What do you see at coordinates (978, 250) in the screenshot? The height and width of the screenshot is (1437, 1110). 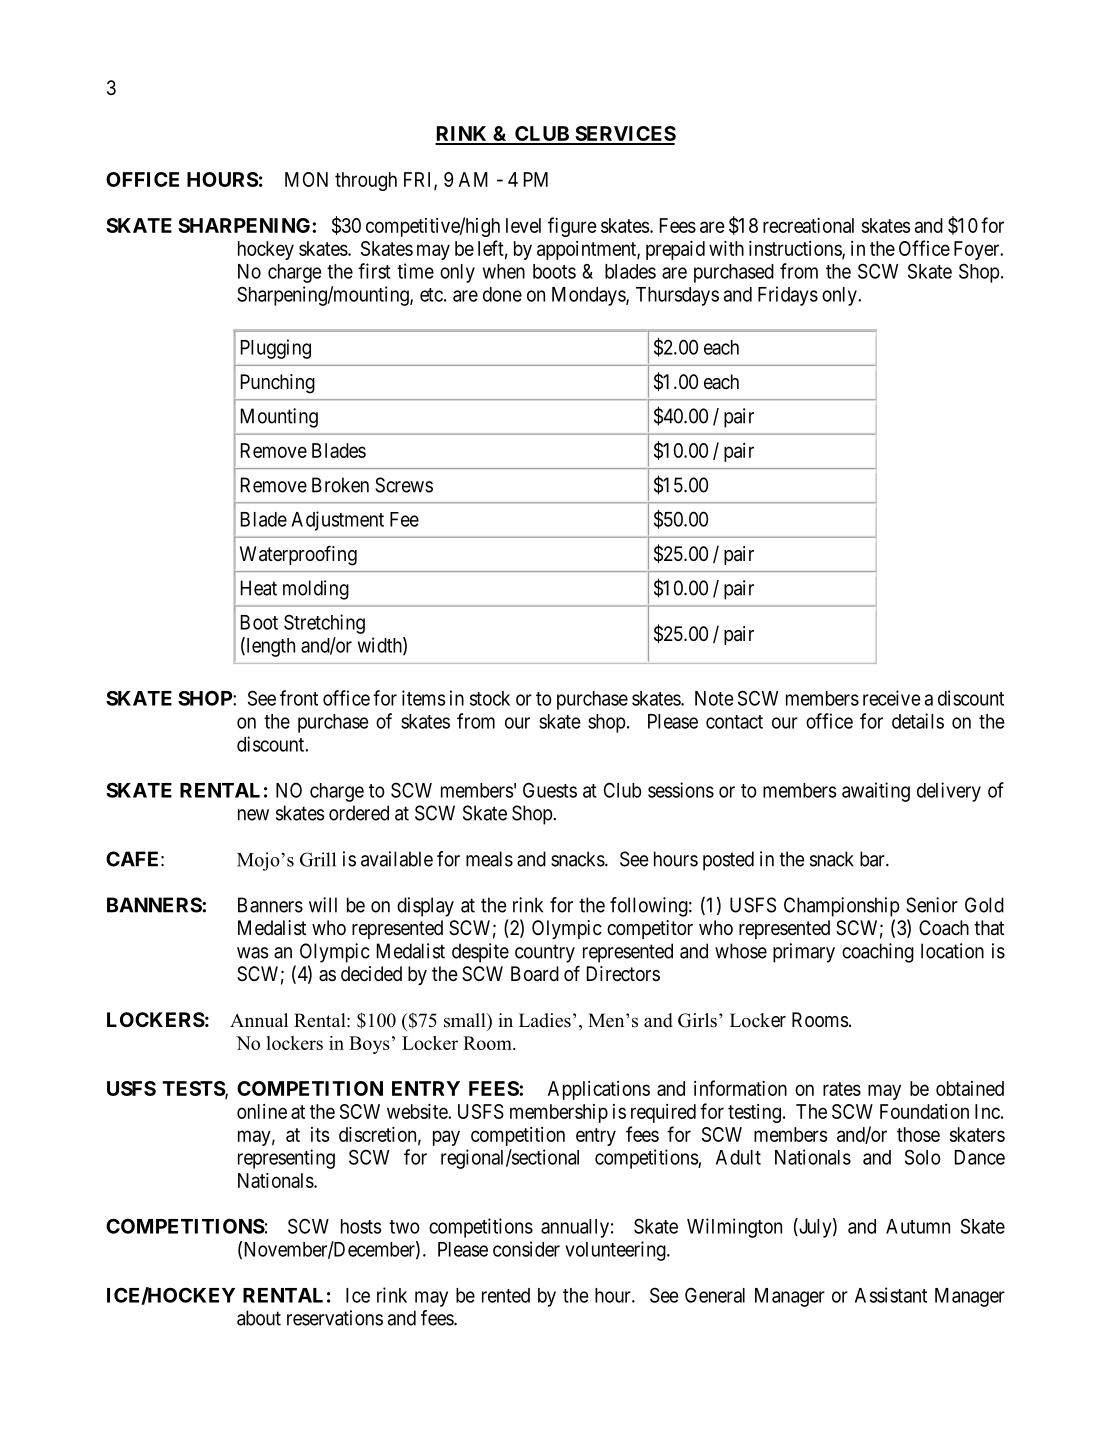 I see `Foyer` at bounding box center [978, 250].
